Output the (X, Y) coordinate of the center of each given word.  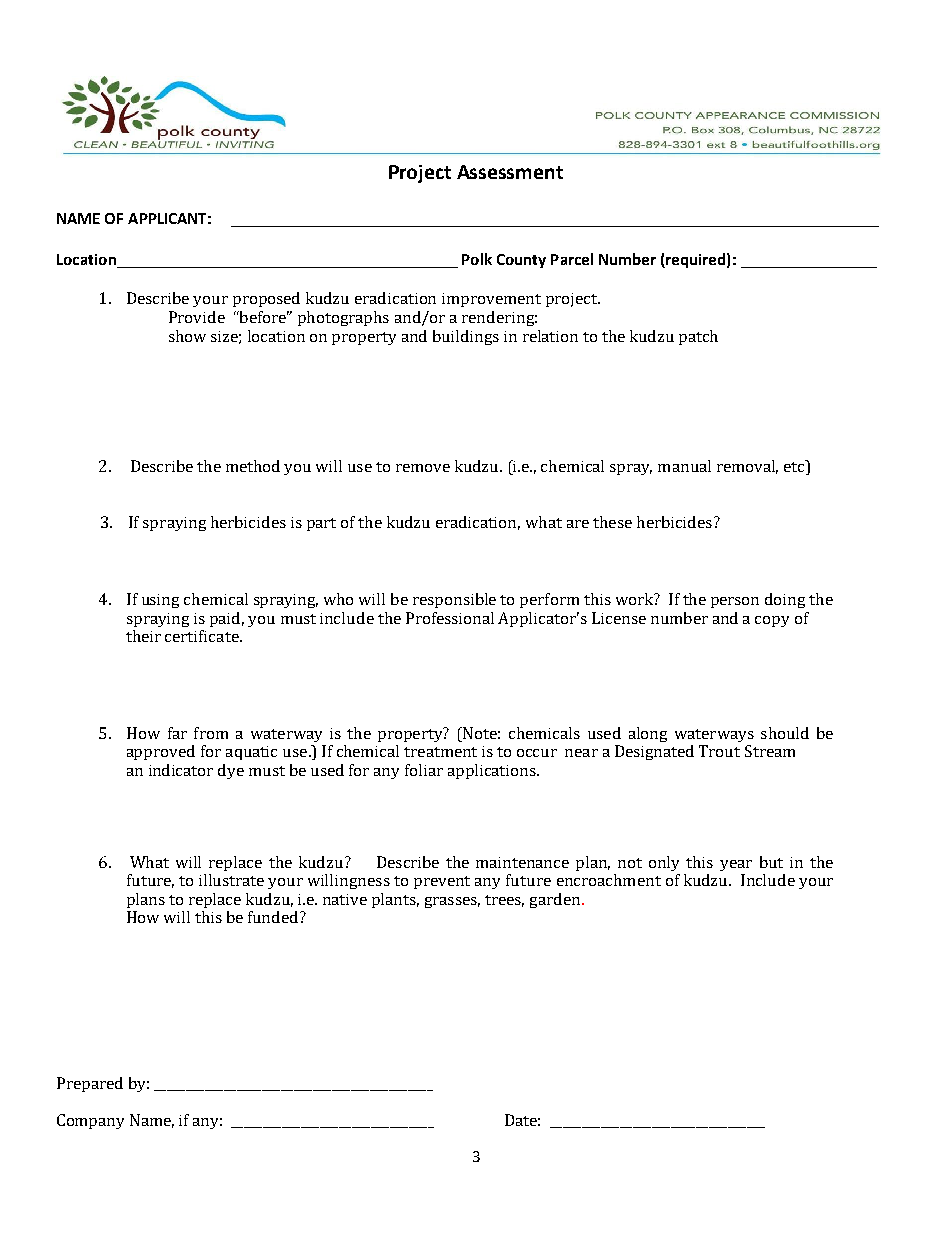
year (736, 865)
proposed (266, 299)
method (253, 466)
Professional (450, 618)
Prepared (90, 1084)
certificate (203, 636)
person (735, 602)
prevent (442, 882)
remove (423, 468)
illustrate (231, 880)
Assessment (510, 172)
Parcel (572, 259)
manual (684, 466)
